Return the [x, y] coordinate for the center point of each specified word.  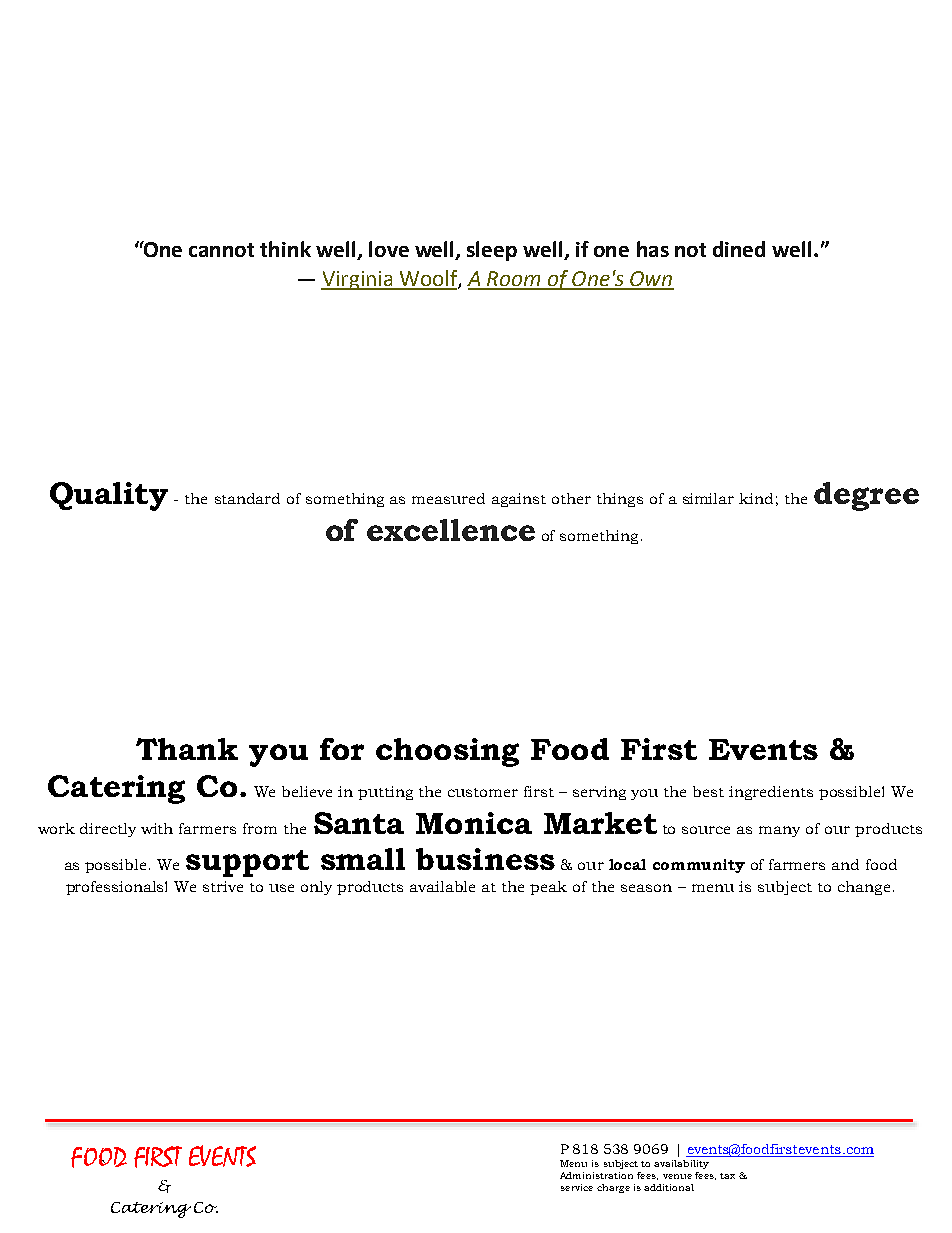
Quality [109, 496]
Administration [596, 1175]
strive [223, 886]
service [577, 1187]
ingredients [771, 793]
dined [739, 249]
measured [448, 498]
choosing [447, 752]
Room [514, 280]
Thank [187, 749]
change [864, 888]
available [442, 886]
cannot [221, 250]
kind [756, 498]
